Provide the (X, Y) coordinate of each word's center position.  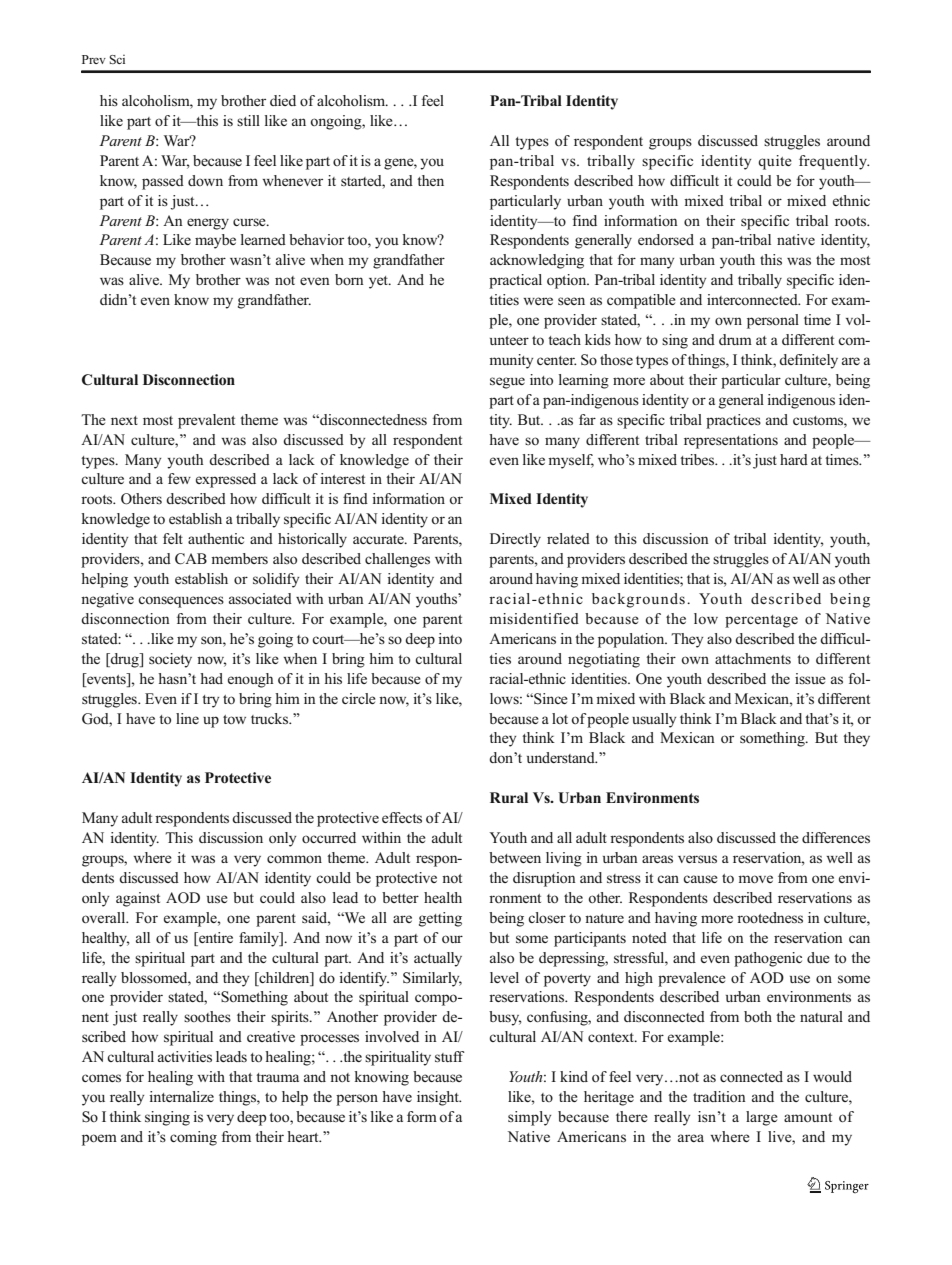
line (187, 718)
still (248, 120)
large (762, 1118)
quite (775, 162)
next (124, 420)
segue (507, 383)
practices (733, 421)
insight (439, 1098)
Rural (509, 797)
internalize (181, 1096)
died (283, 100)
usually (654, 720)
